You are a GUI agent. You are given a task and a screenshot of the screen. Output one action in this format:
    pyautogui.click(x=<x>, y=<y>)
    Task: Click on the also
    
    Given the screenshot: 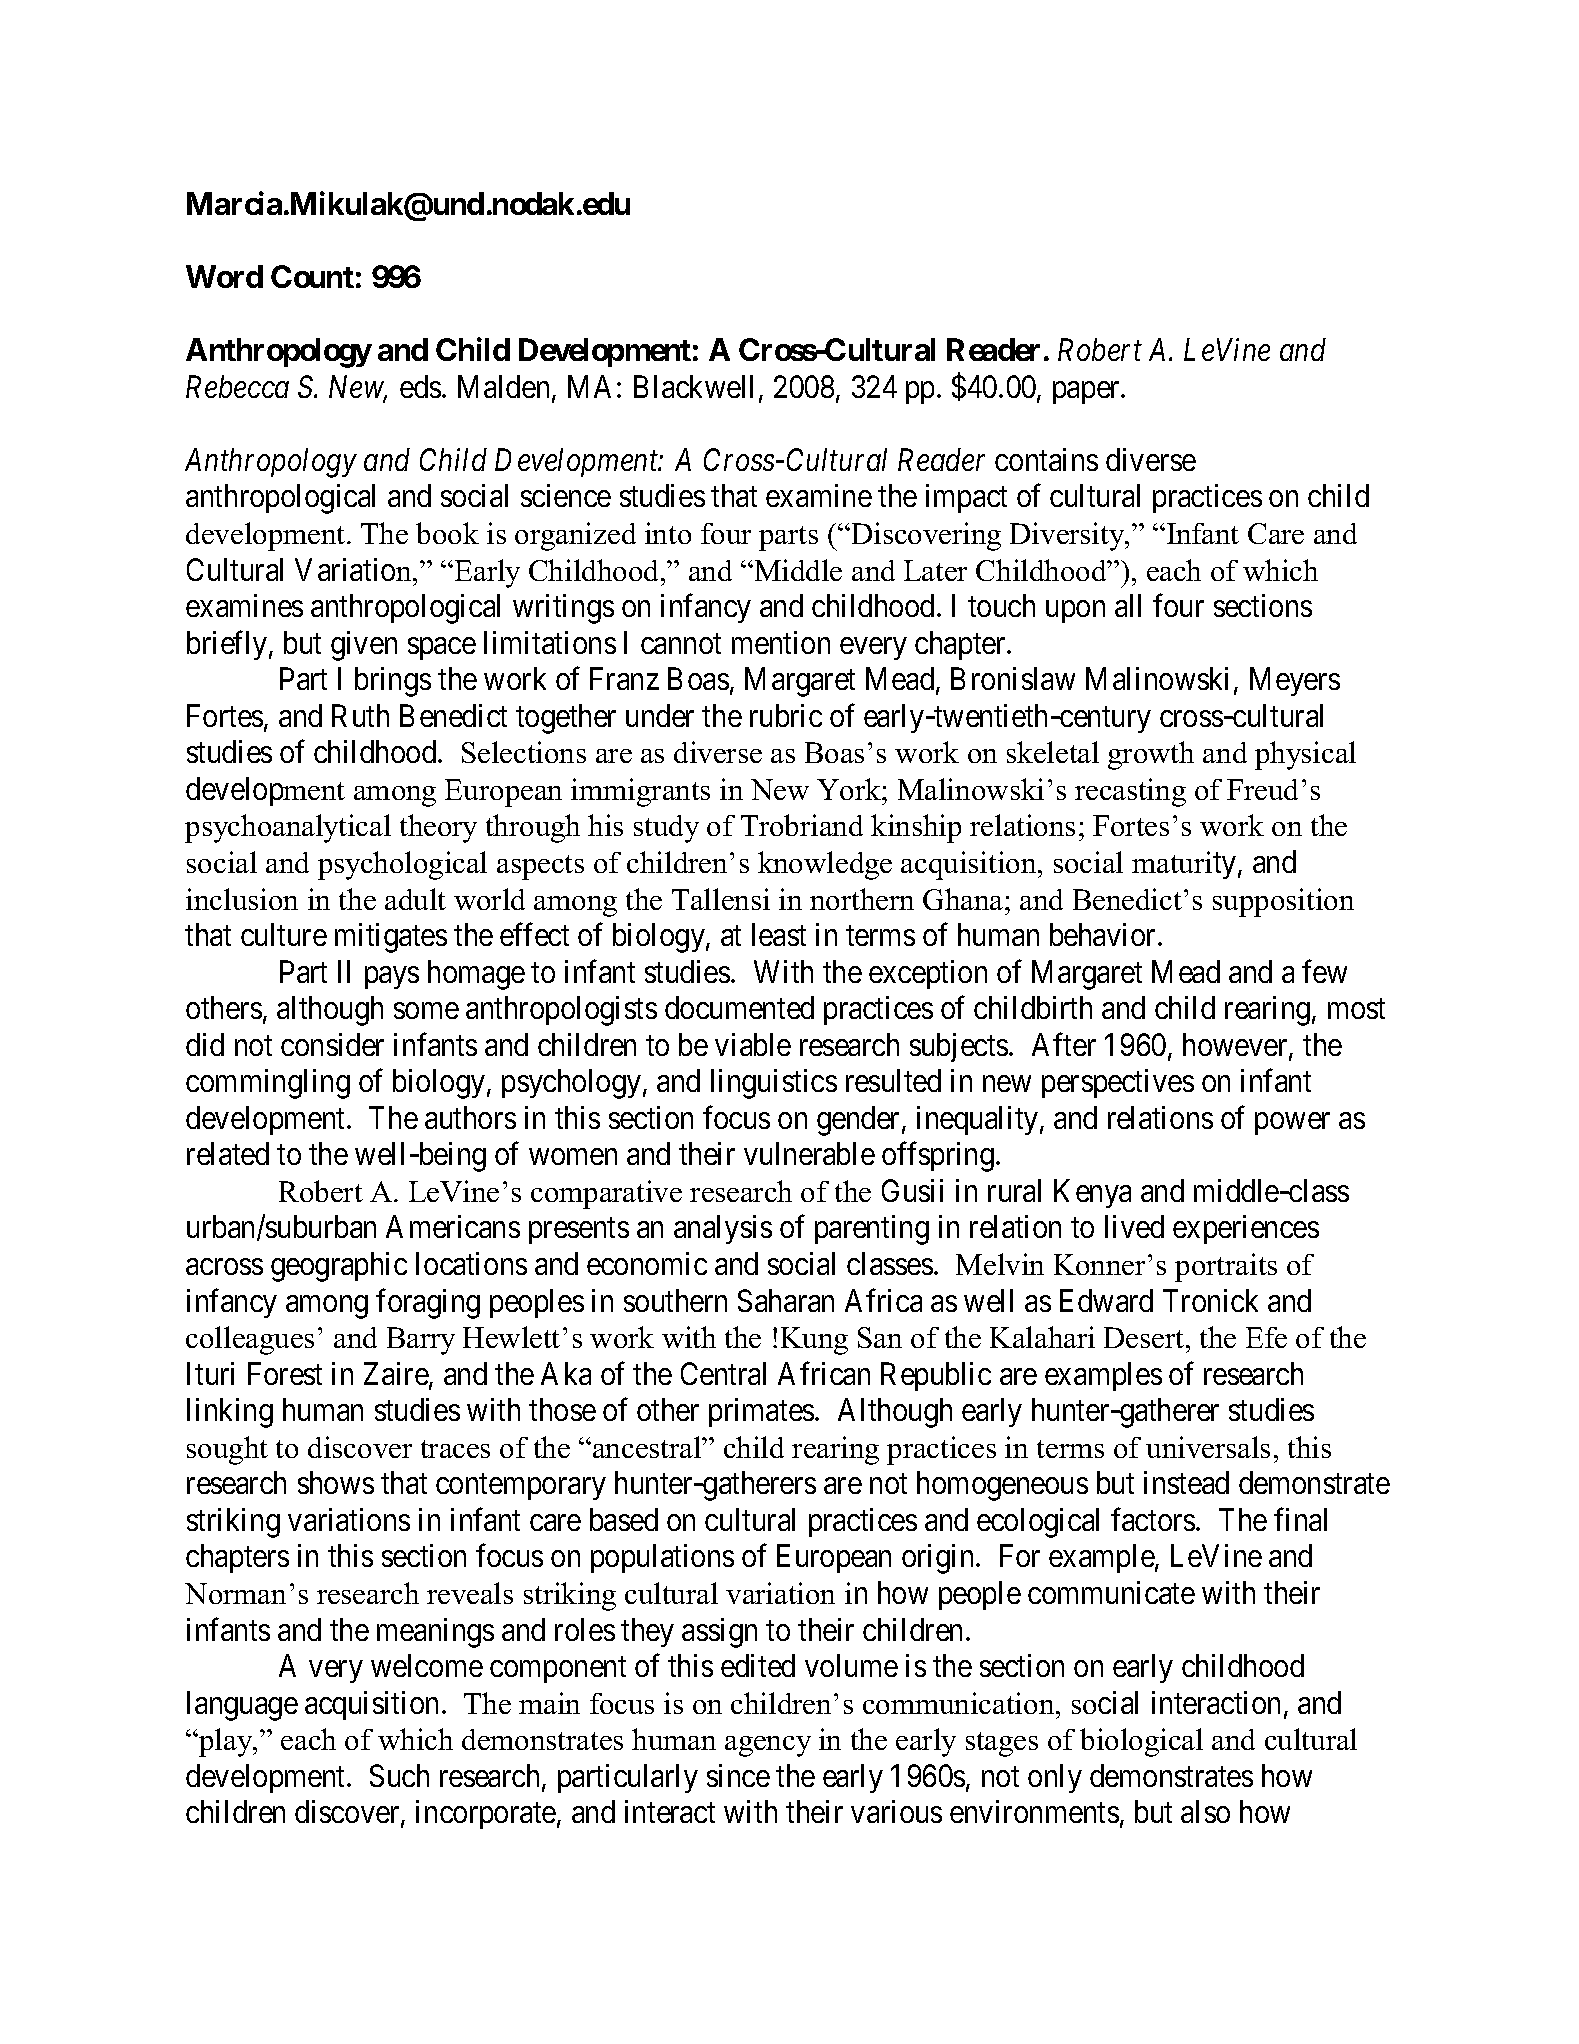 What is the action you would take?
    pyautogui.click(x=1205, y=1811)
